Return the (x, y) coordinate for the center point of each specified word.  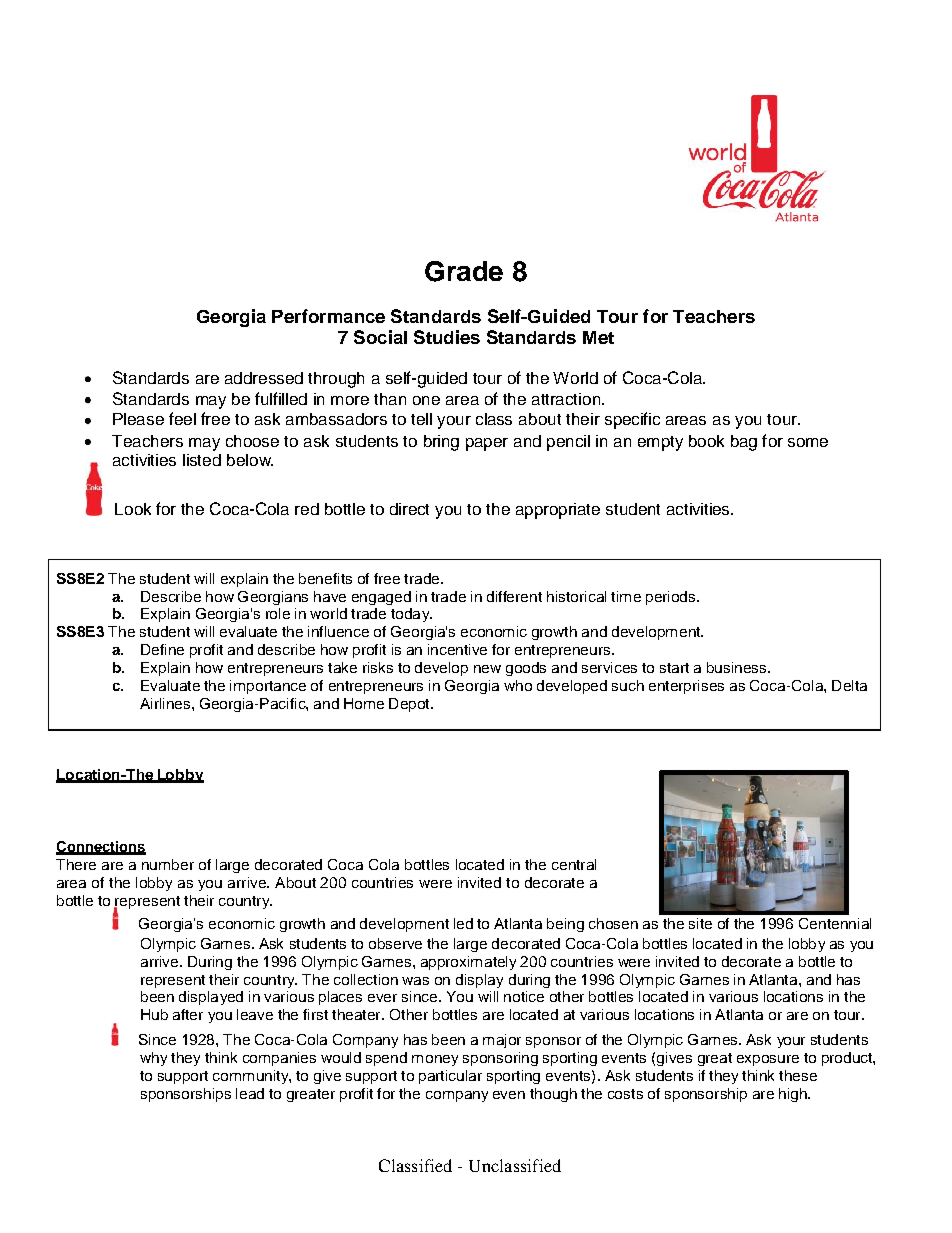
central (574, 864)
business (738, 667)
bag (744, 443)
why (153, 1059)
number (168, 864)
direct (409, 509)
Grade (464, 271)
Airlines (166, 703)
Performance (328, 316)
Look (133, 509)
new (487, 669)
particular (450, 1077)
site (700, 923)
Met (598, 337)
